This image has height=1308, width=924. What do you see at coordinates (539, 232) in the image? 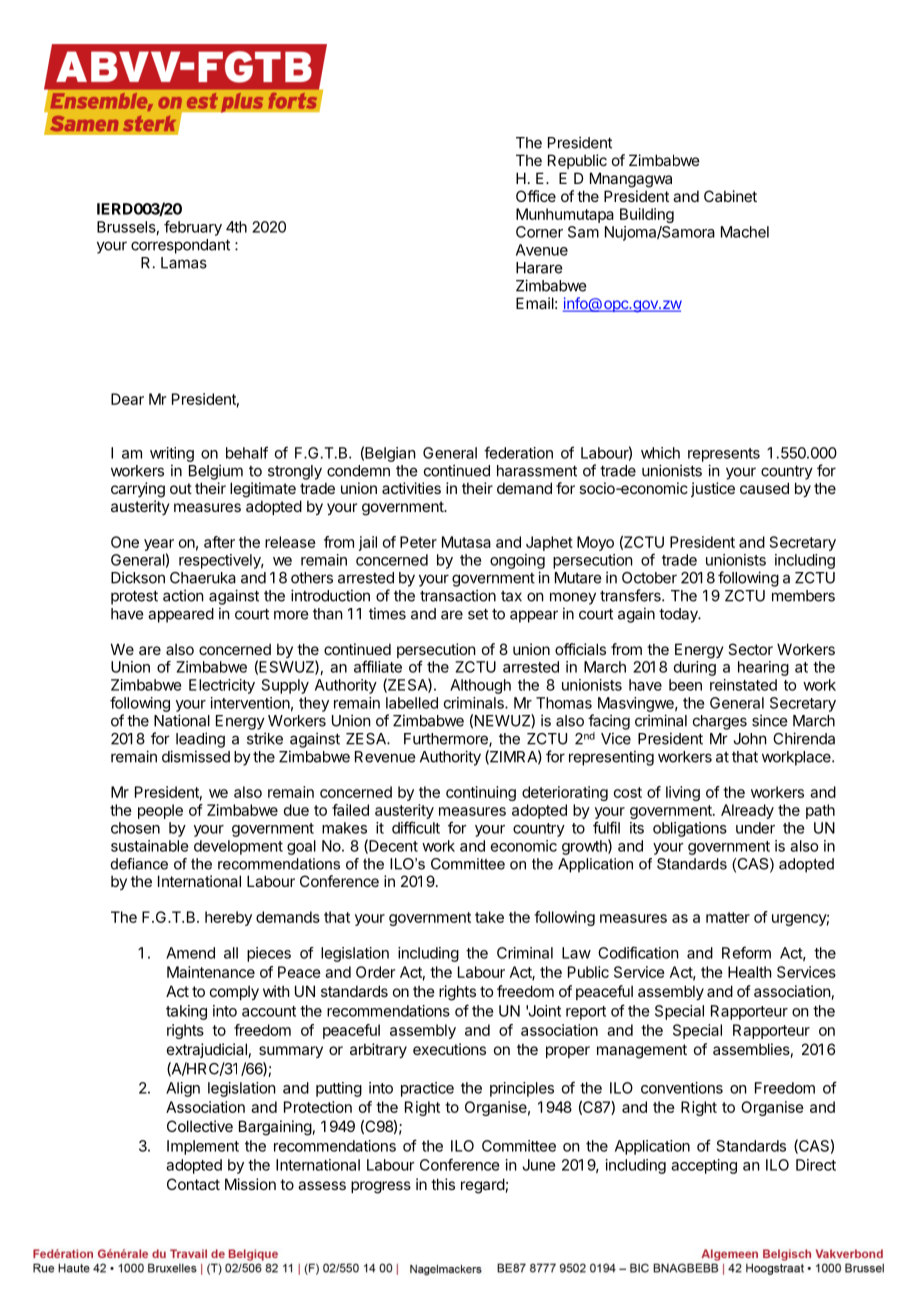
I see `Corner` at bounding box center [539, 232].
